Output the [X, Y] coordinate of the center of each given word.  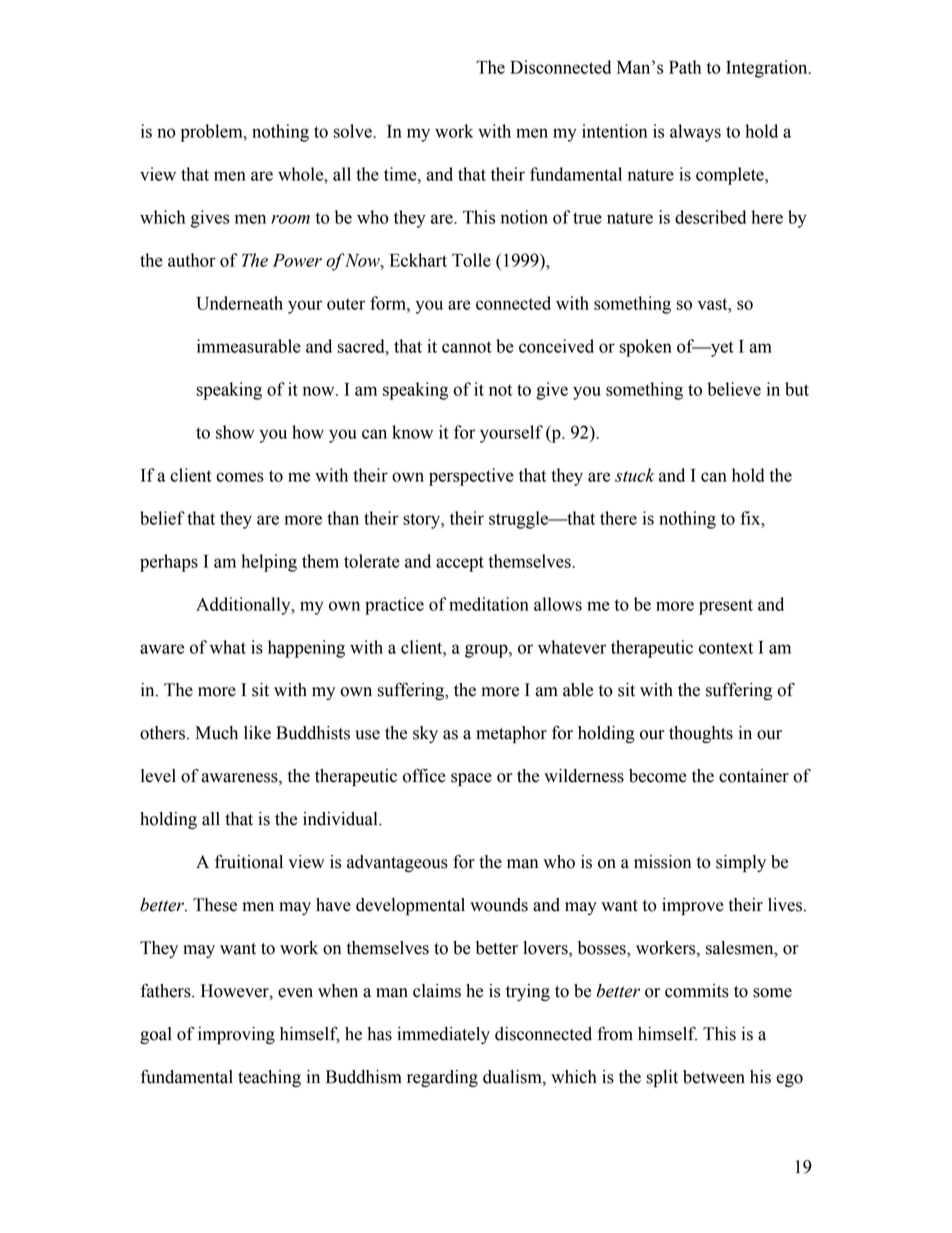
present [726, 607]
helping [269, 563]
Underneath [239, 303]
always [695, 133]
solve [354, 131]
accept [460, 564]
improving [236, 1035]
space [471, 779]
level [158, 776]
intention [614, 131]
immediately [443, 1035]
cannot [467, 347]
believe [734, 389]
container [754, 776]
